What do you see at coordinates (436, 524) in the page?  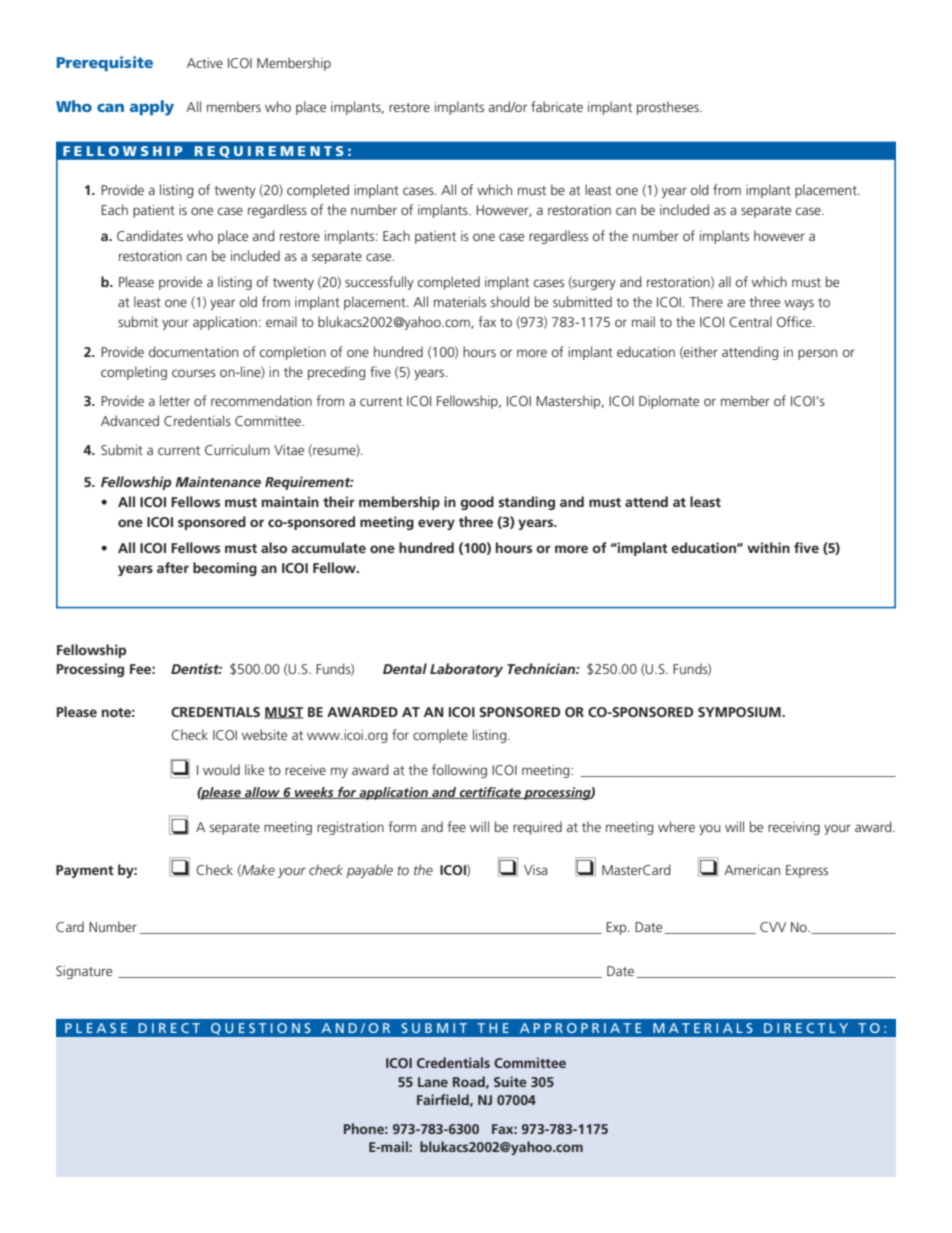 I see `every` at bounding box center [436, 524].
